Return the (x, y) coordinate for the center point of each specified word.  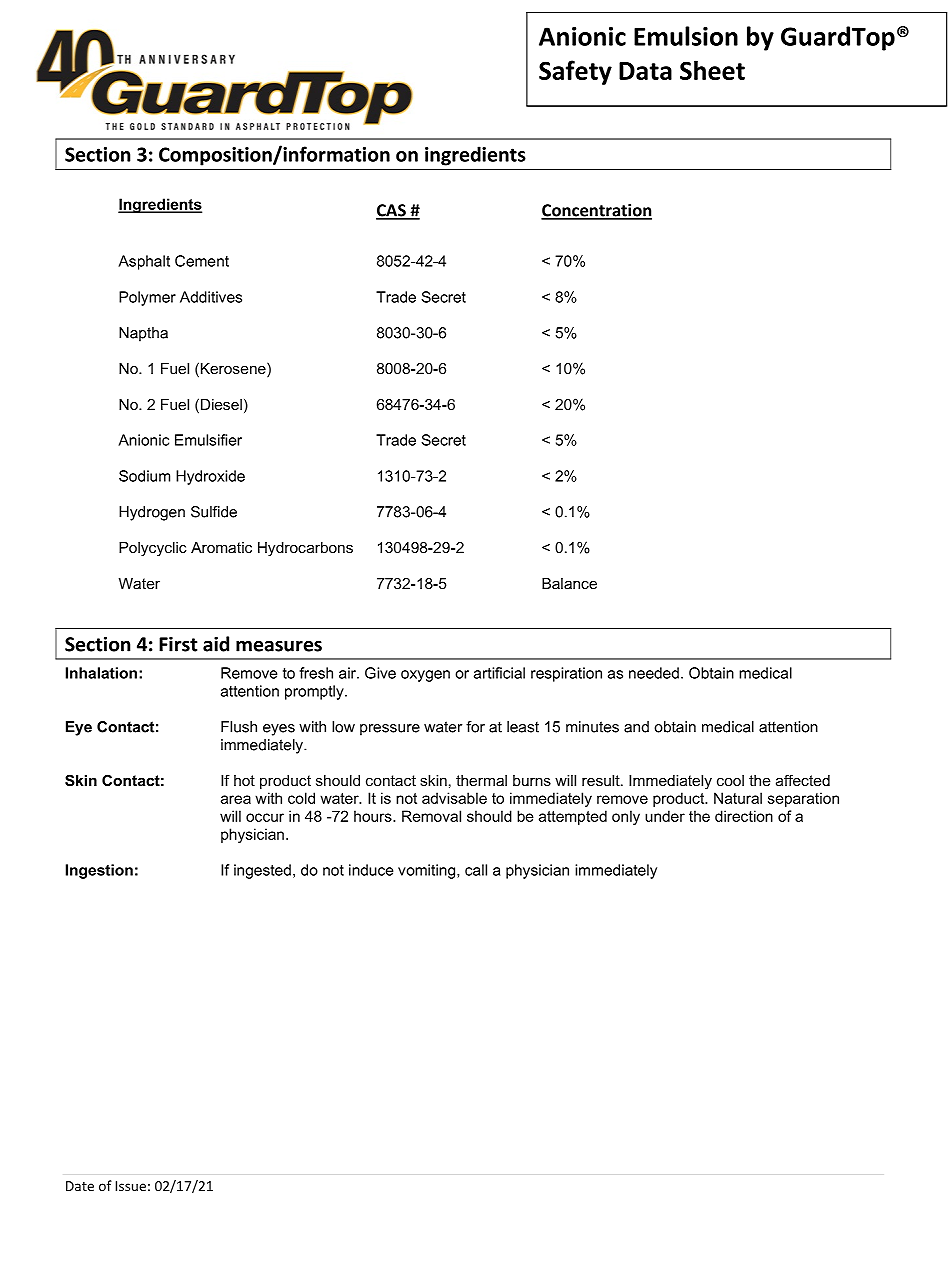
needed (654, 673)
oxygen (425, 676)
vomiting (428, 871)
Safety (575, 72)
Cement (202, 261)
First (178, 644)
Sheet (712, 70)
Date (80, 1186)
